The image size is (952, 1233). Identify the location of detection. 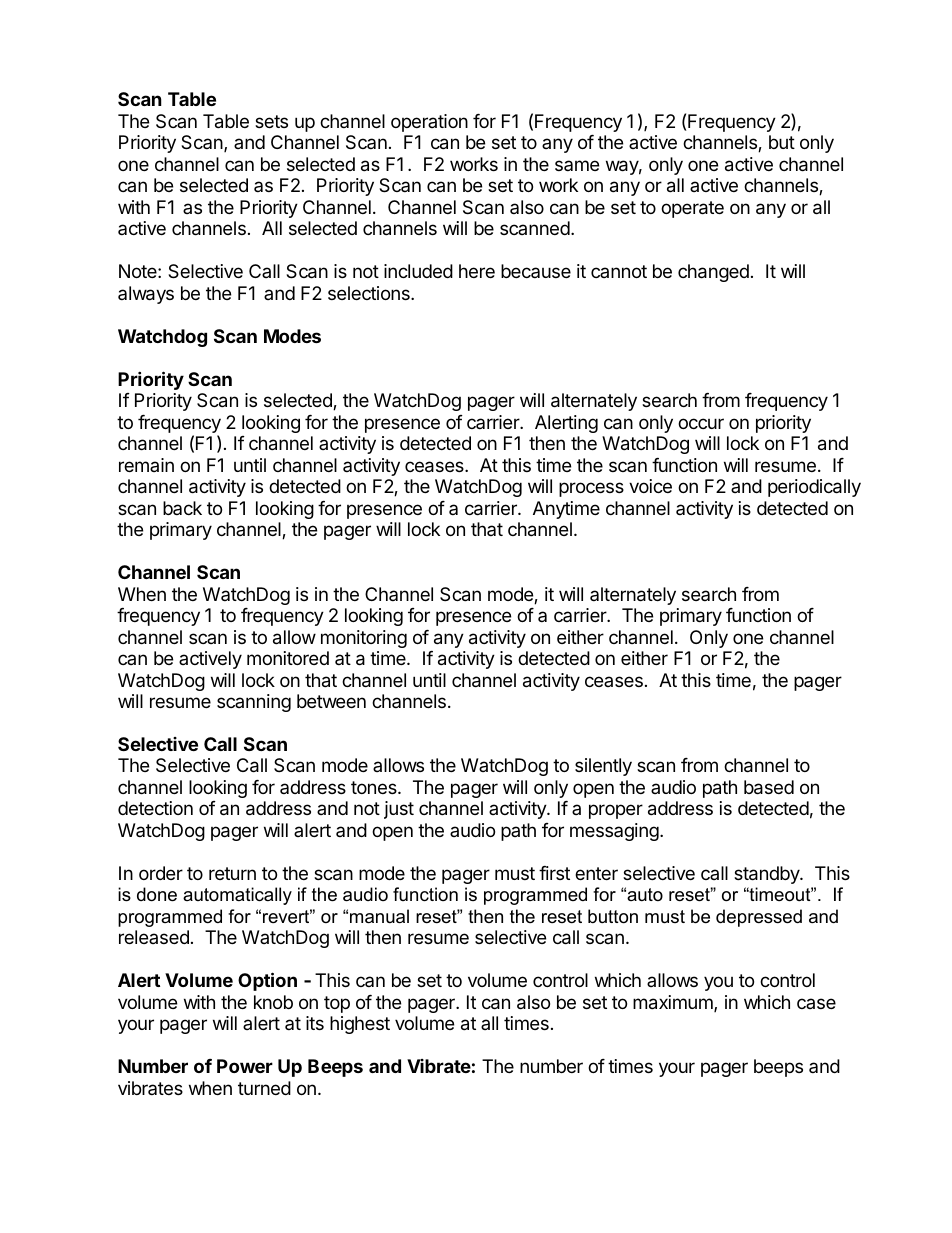
(155, 808).
